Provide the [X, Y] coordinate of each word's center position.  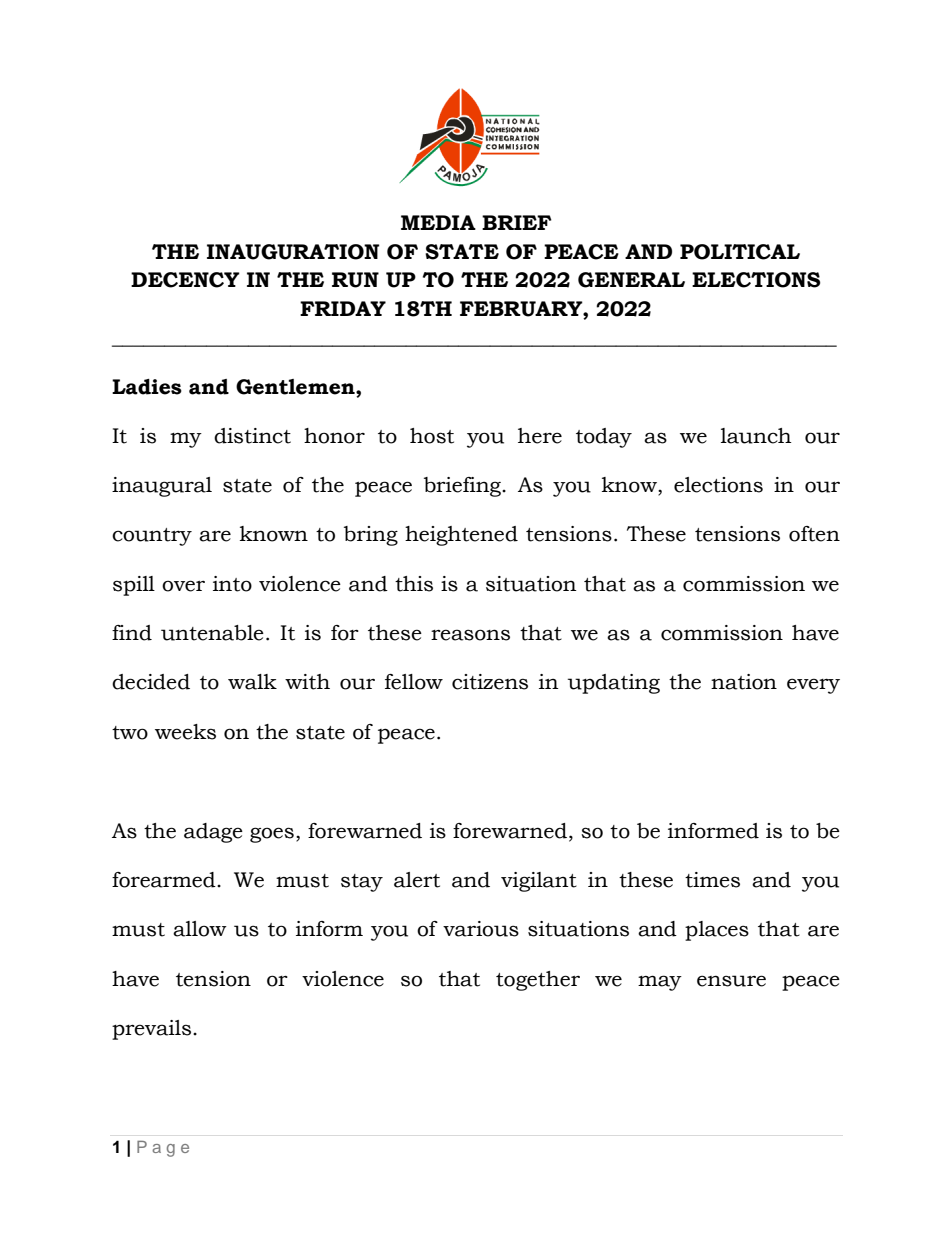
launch [756, 436]
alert [417, 880]
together [538, 981]
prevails [151, 1030]
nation [744, 682]
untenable [212, 633]
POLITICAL [740, 252]
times [712, 880]
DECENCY [185, 280]
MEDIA [438, 222]
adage [213, 833]
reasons [470, 635]
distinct [252, 436]
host [432, 436]
